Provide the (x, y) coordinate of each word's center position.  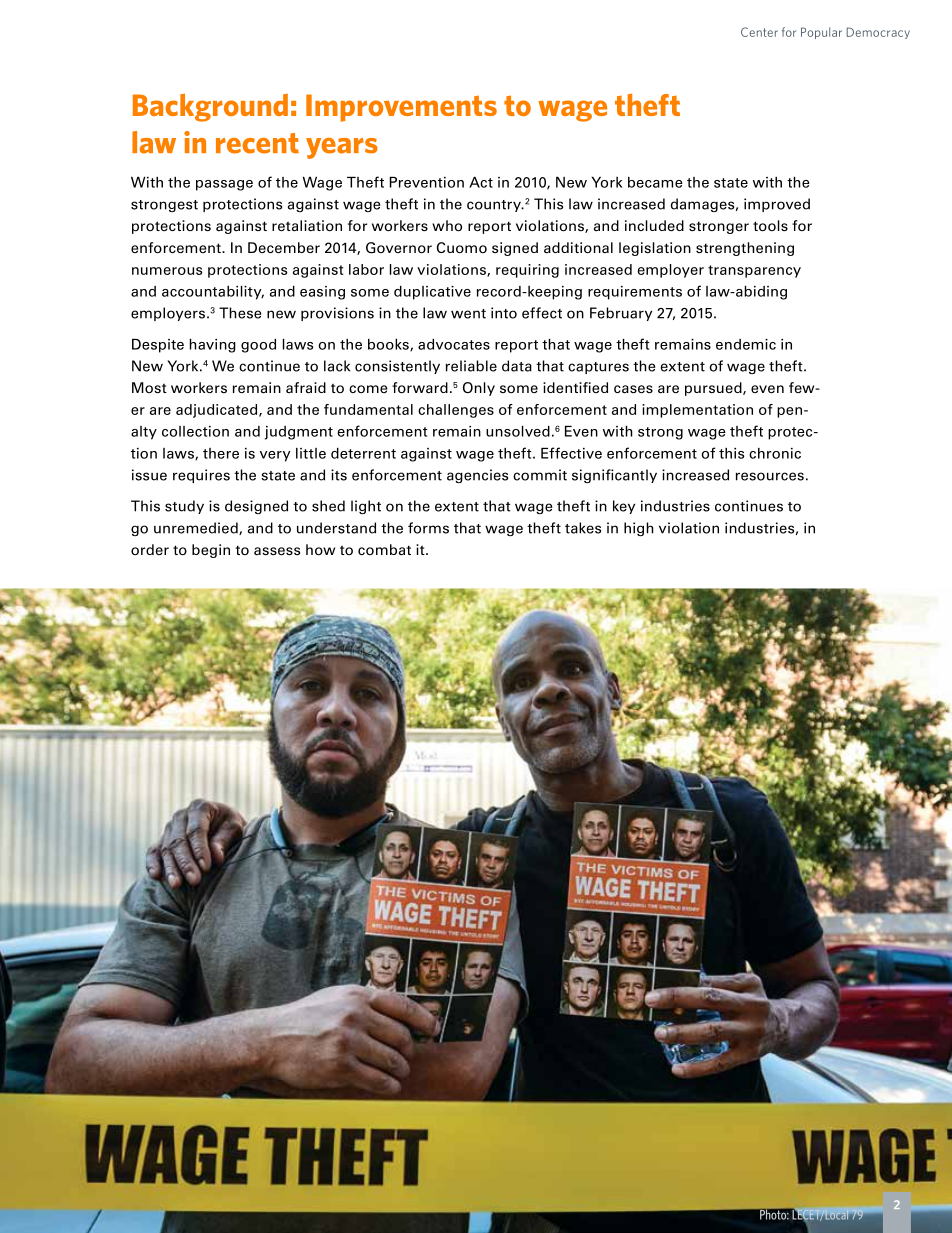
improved (777, 205)
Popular (821, 33)
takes (583, 528)
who (447, 226)
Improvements (401, 108)
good (258, 346)
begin (211, 551)
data (517, 366)
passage (224, 185)
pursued (714, 389)
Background (210, 107)
